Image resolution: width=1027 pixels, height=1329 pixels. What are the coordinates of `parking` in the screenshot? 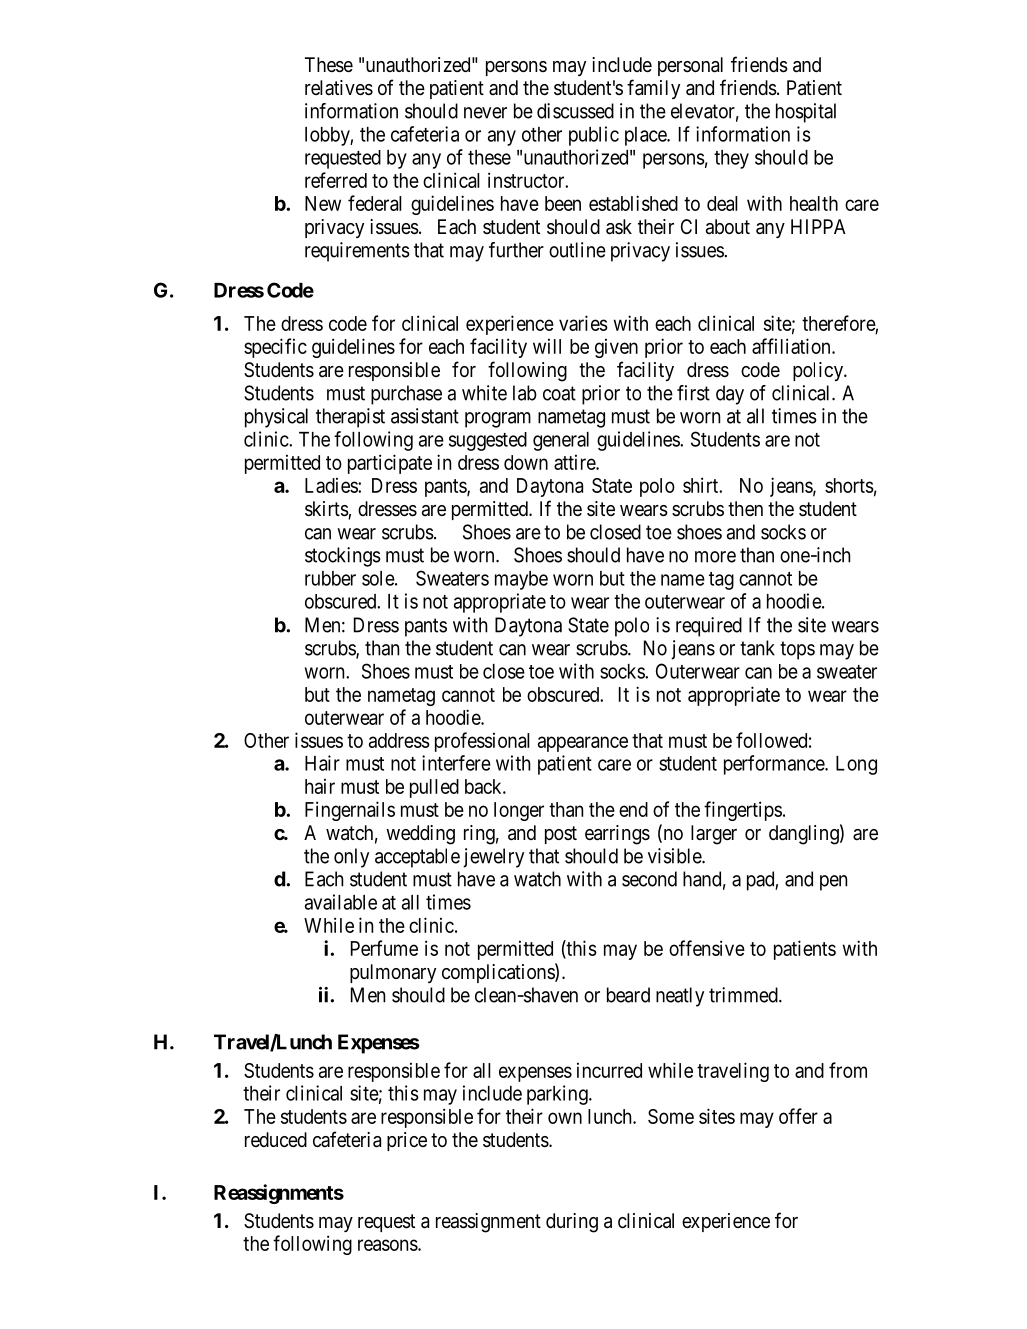 It's located at (558, 1095).
